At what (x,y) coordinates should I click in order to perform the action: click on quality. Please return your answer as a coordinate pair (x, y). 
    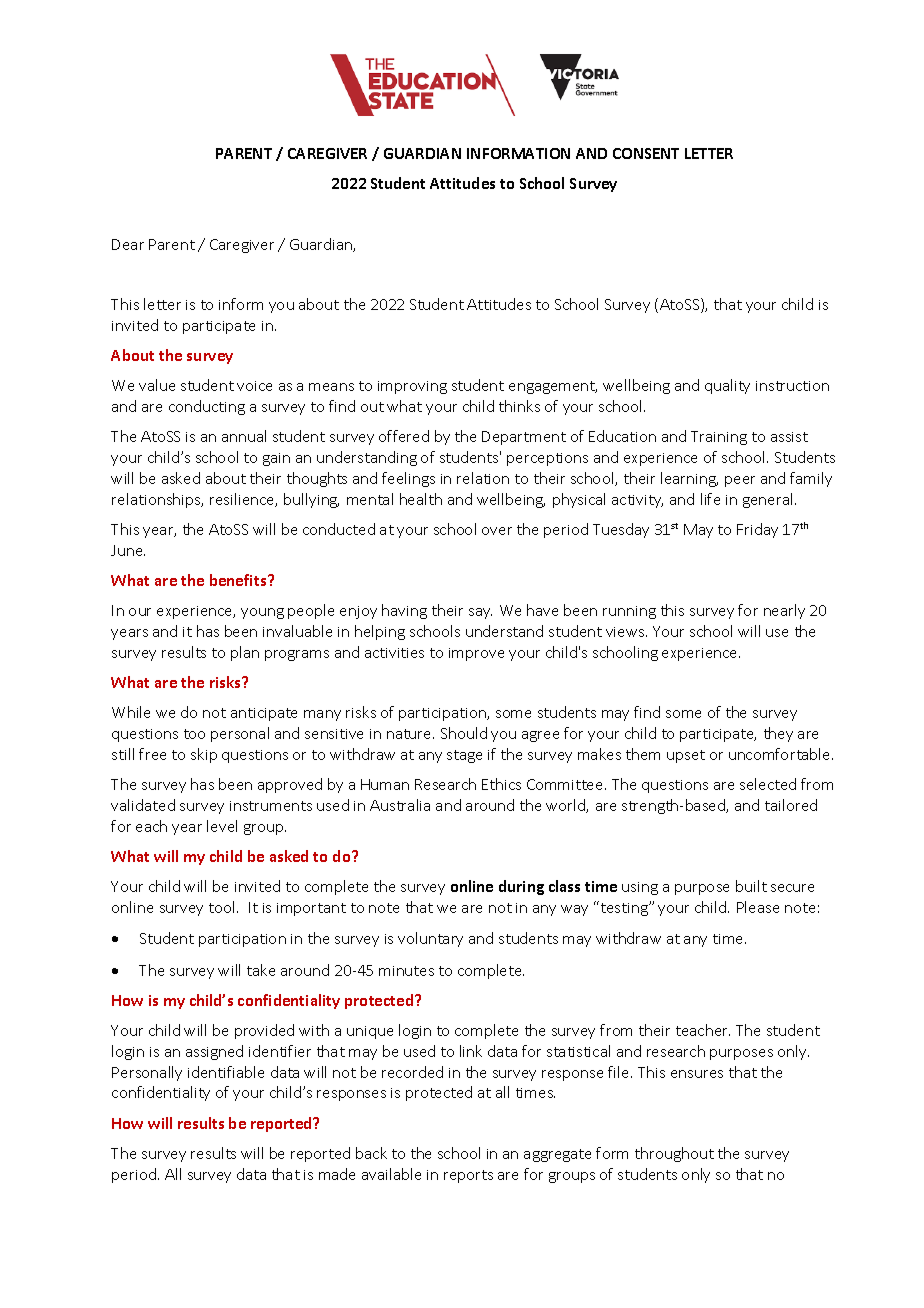
    Looking at the image, I should click on (727, 386).
